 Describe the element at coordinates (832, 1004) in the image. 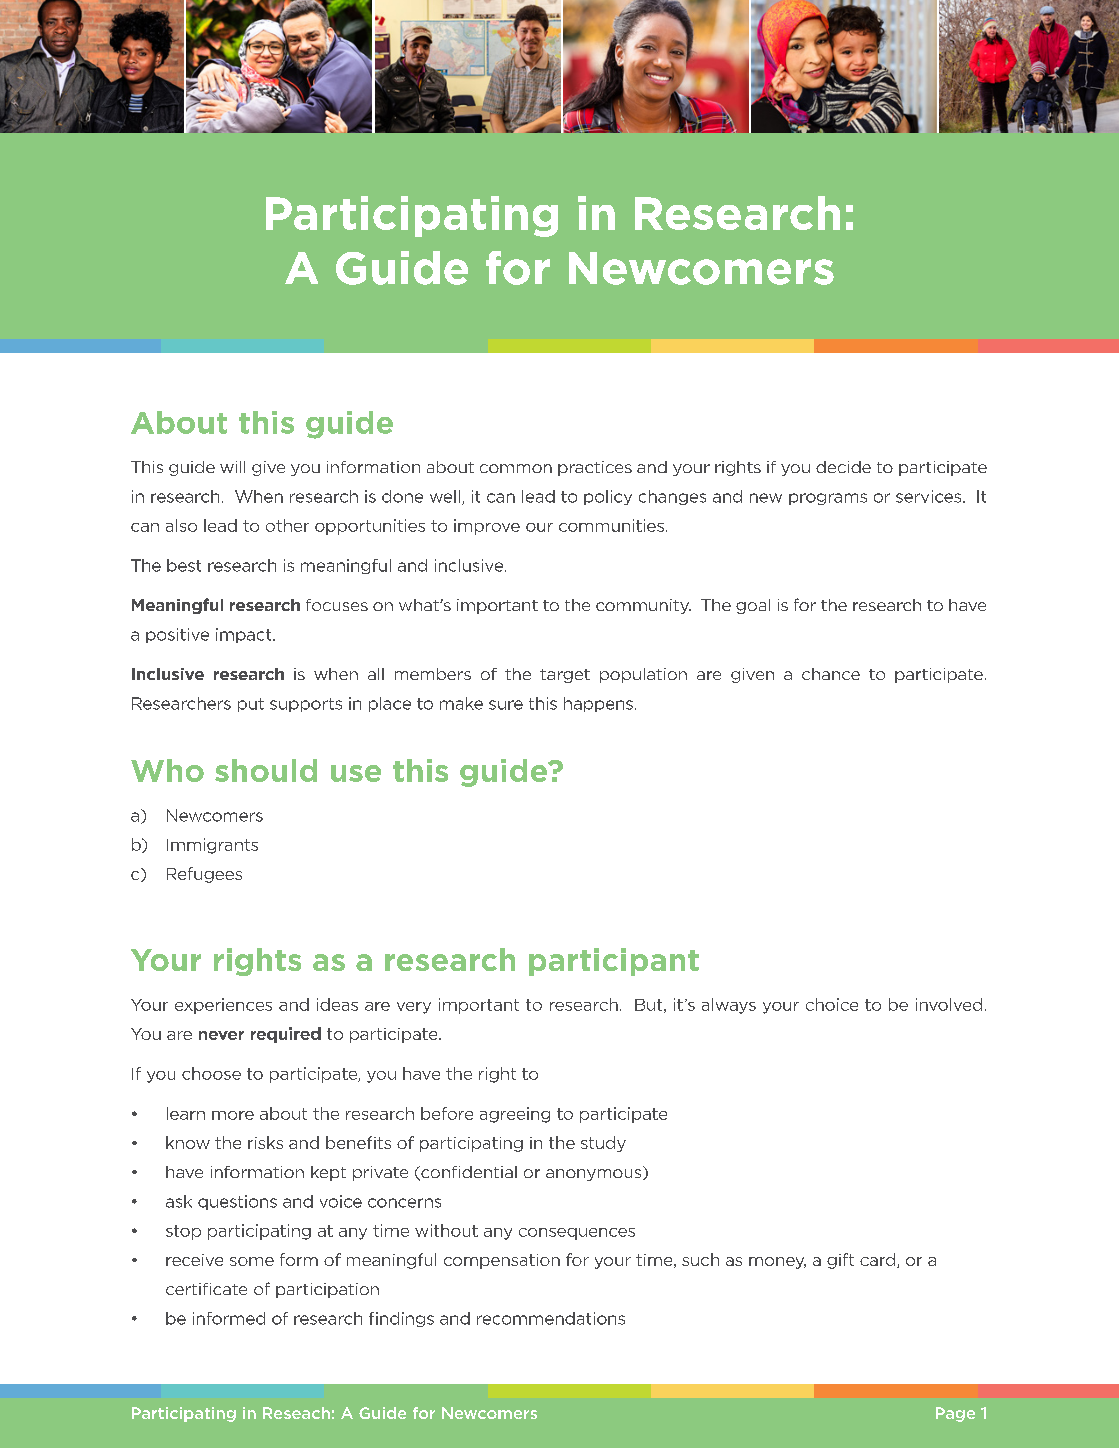

I see `choice` at that location.
